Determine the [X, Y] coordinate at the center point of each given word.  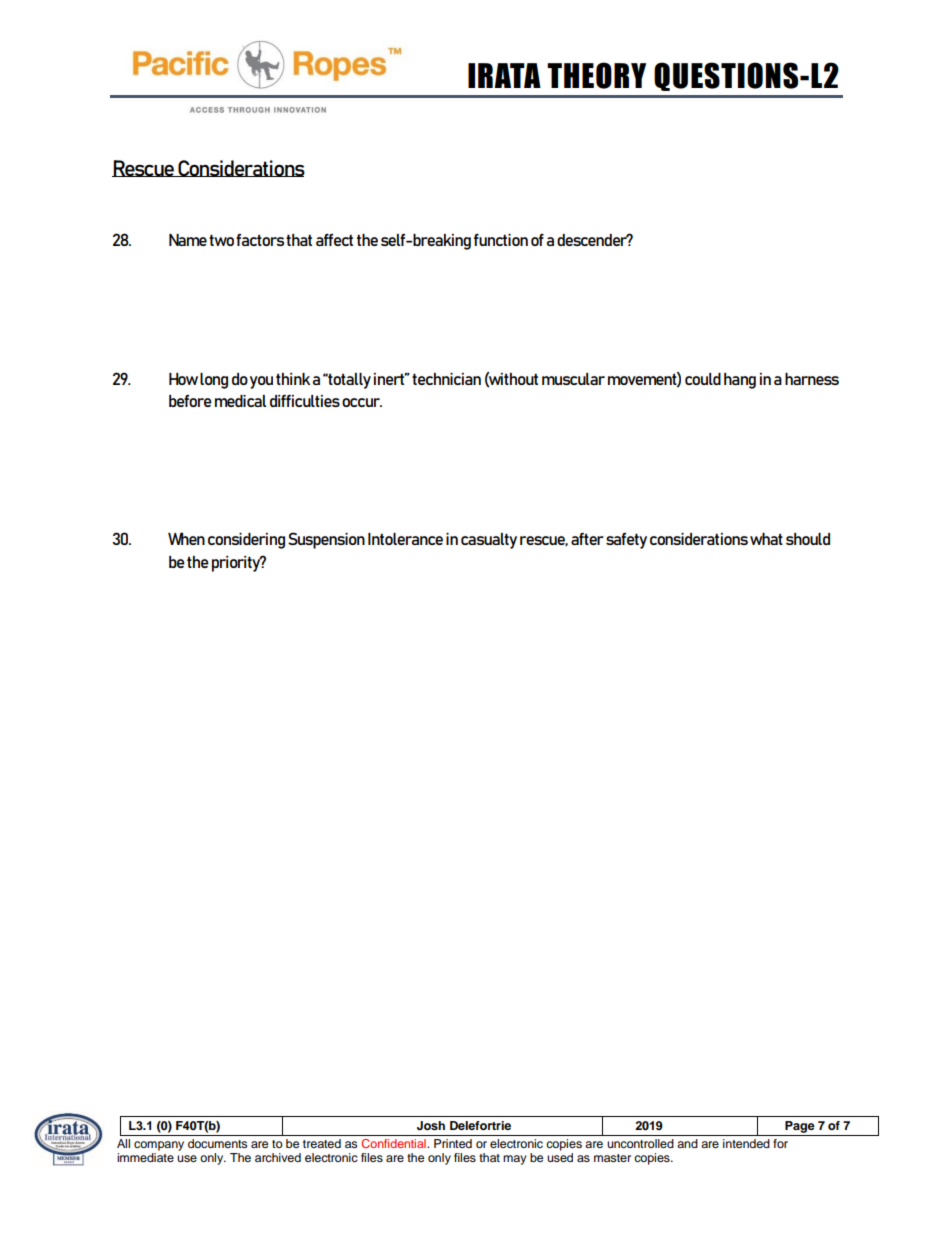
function [501, 240]
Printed [453, 1143]
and [687, 1143]
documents [217, 1143]
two [221, 240]
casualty [489, 541]
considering [246, 541]
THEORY [596, 75]
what [766, 539]
